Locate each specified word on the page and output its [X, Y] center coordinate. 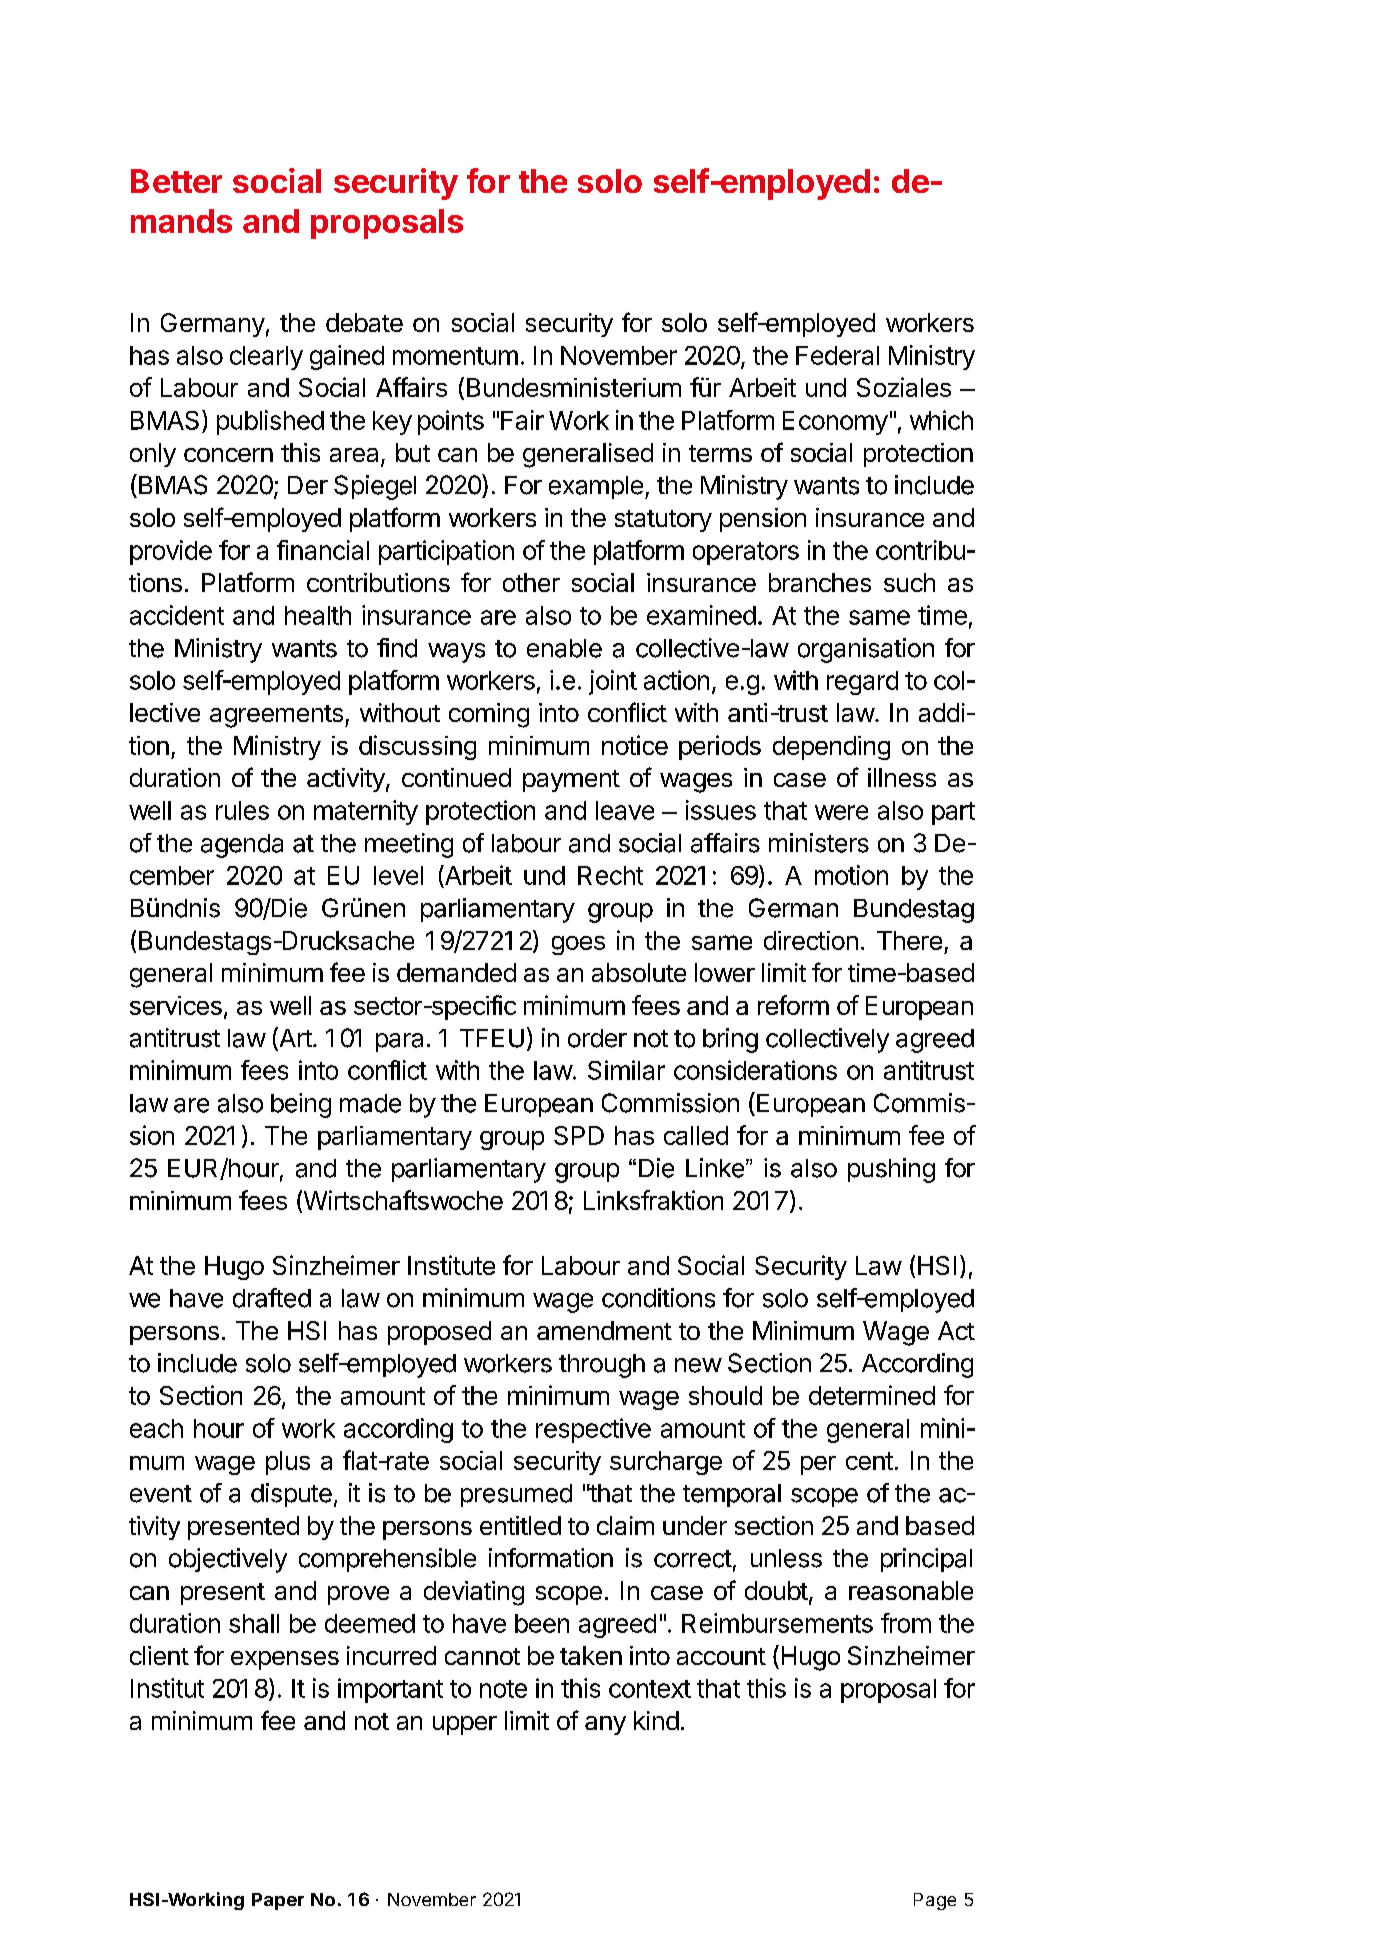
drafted [272, 1298]
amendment [604, 1330]
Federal [837, 355]
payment [571, 781]
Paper [278, 1901]
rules [242, 810]
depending [831, 748]
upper [465, 1725]
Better [176, 181]
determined [872, 1395]
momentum [455, 356]
